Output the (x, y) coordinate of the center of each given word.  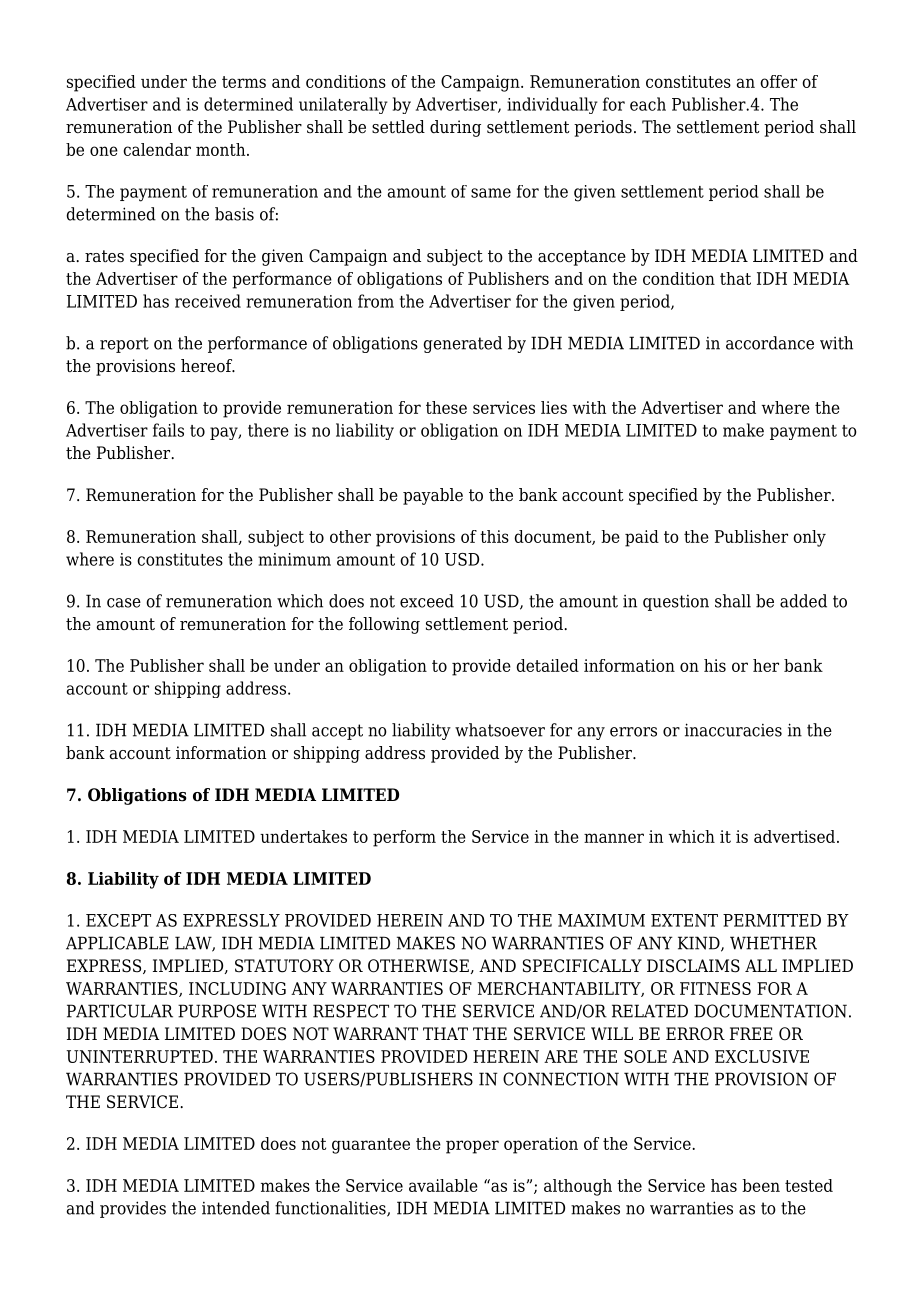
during (455, 128)
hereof (207, 366)
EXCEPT (118, 920)
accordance (770, 343)
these (446, 407)
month (222, 149)
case (124, 603)
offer (778, 81)
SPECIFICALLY (582, 966)
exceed (427, 601)
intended (236, 1208)
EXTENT (684, 920)
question (676, 603)
